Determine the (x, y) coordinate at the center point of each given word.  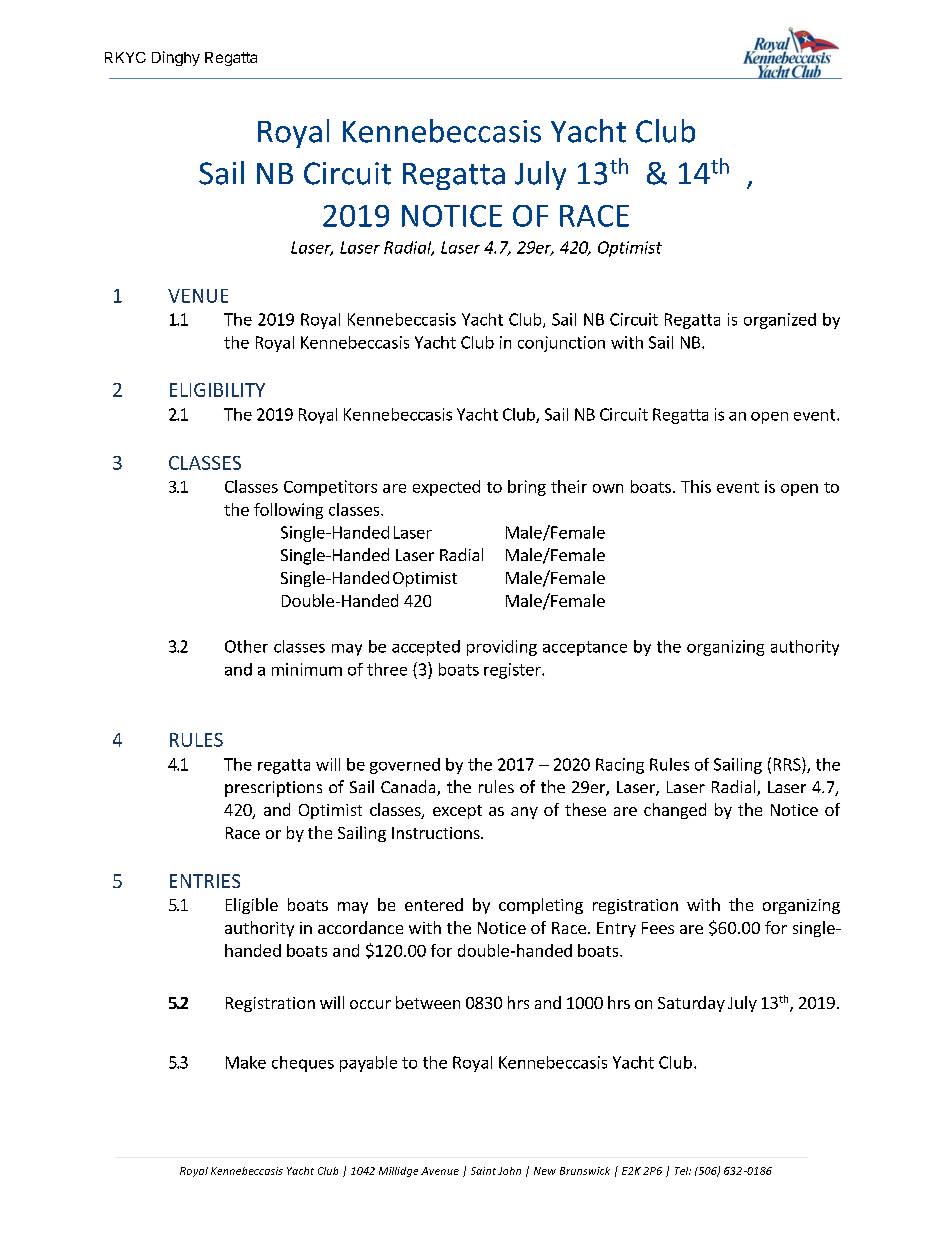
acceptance (585, 648)
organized (780, 321)
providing (502, 648)
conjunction (561, 344)
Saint (483, 1171)
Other (246, 646)
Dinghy (176, 58)
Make (246, 1062)
